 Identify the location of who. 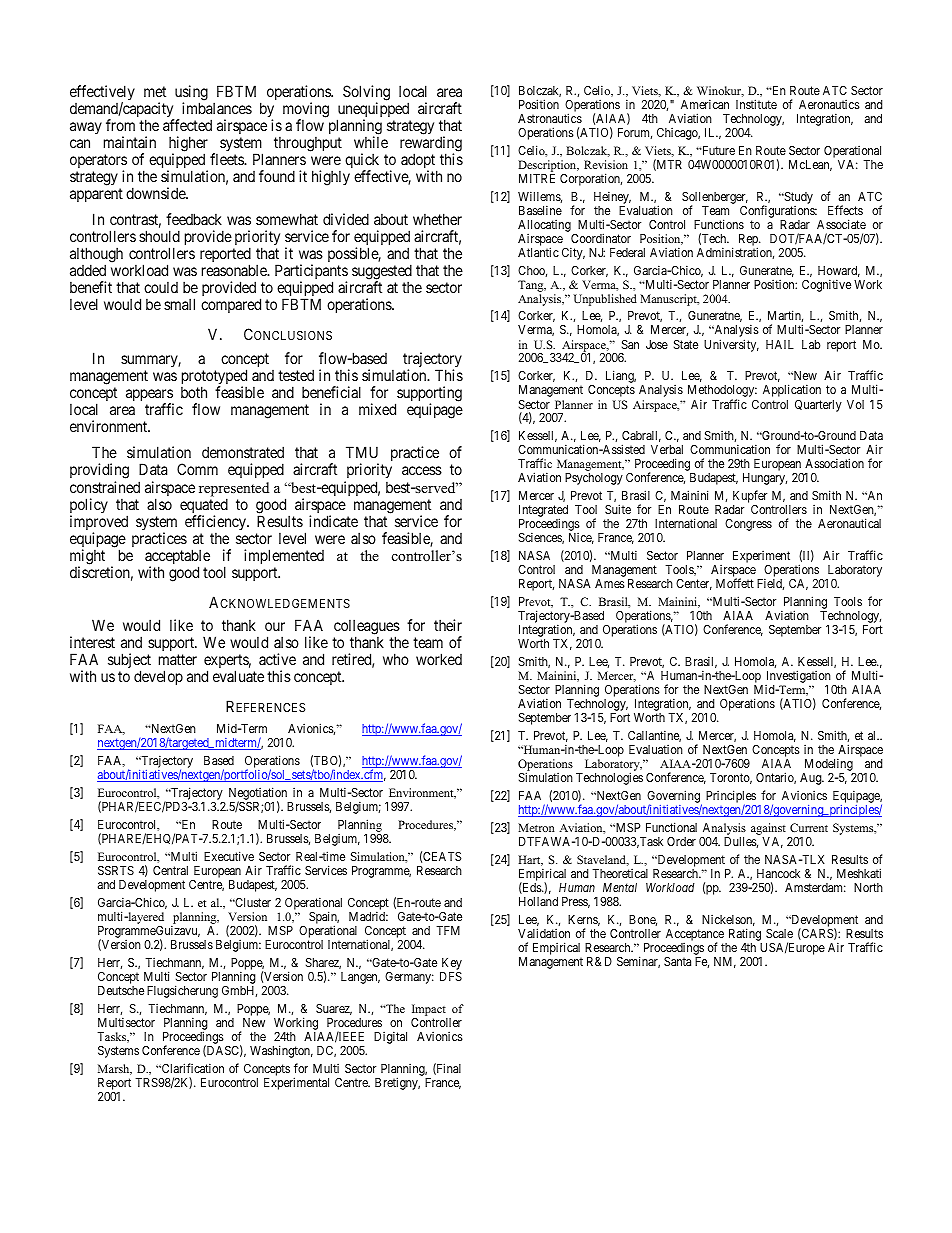
(396, 659).
